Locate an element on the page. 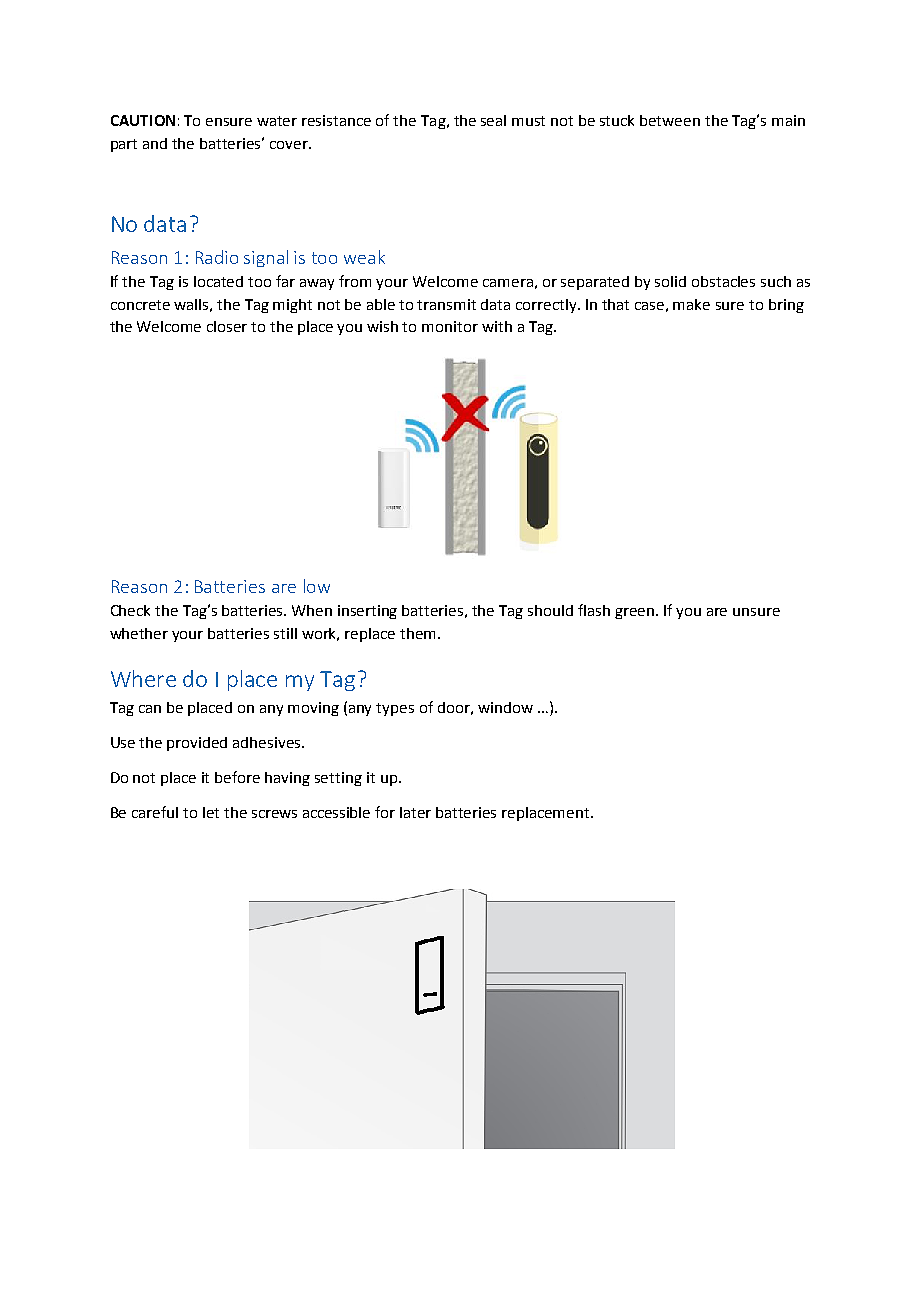 This image has height=1308, width=924. and is located at coordinates (155, 143).
